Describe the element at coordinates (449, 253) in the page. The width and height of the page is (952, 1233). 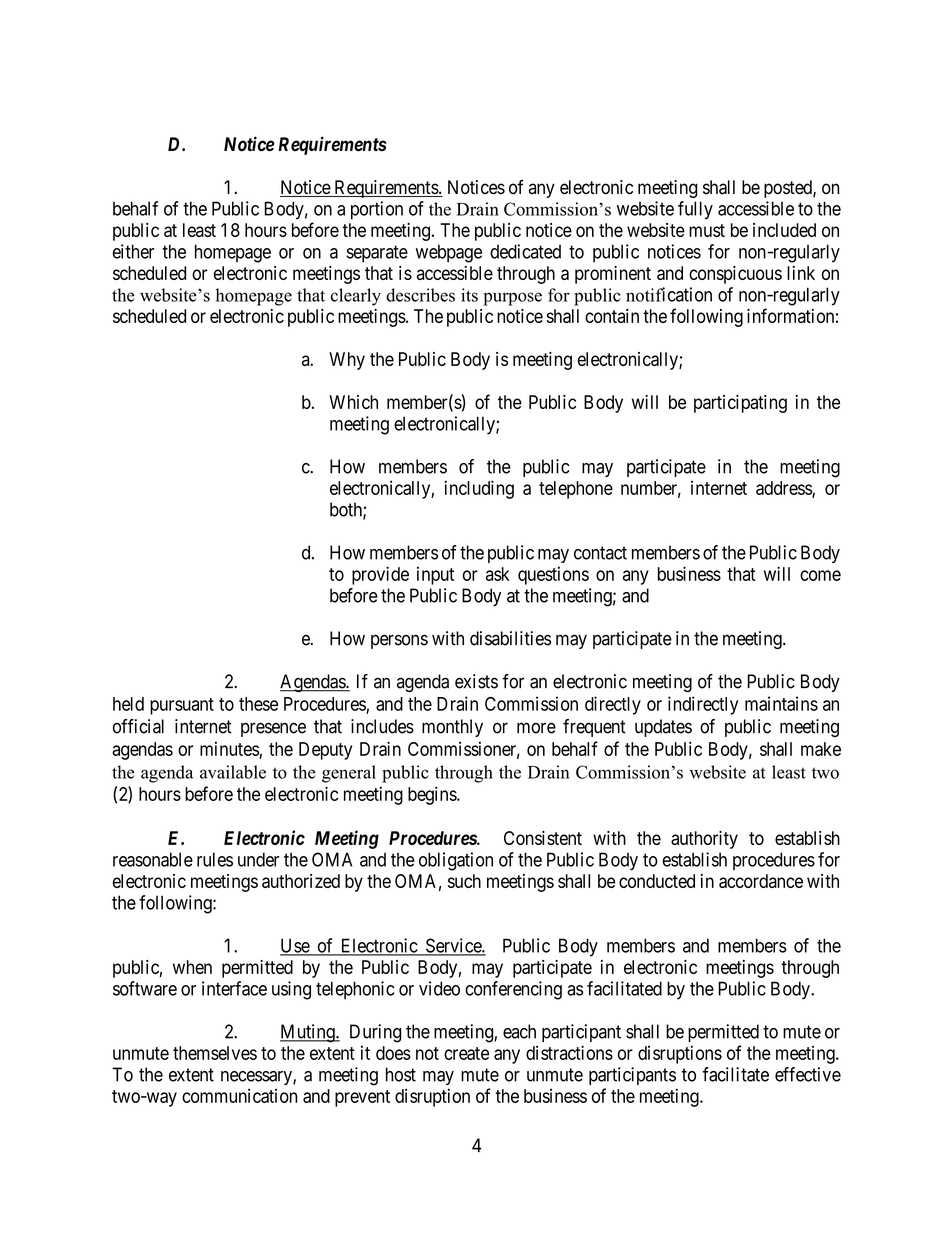
I see `webpage` at that location.
